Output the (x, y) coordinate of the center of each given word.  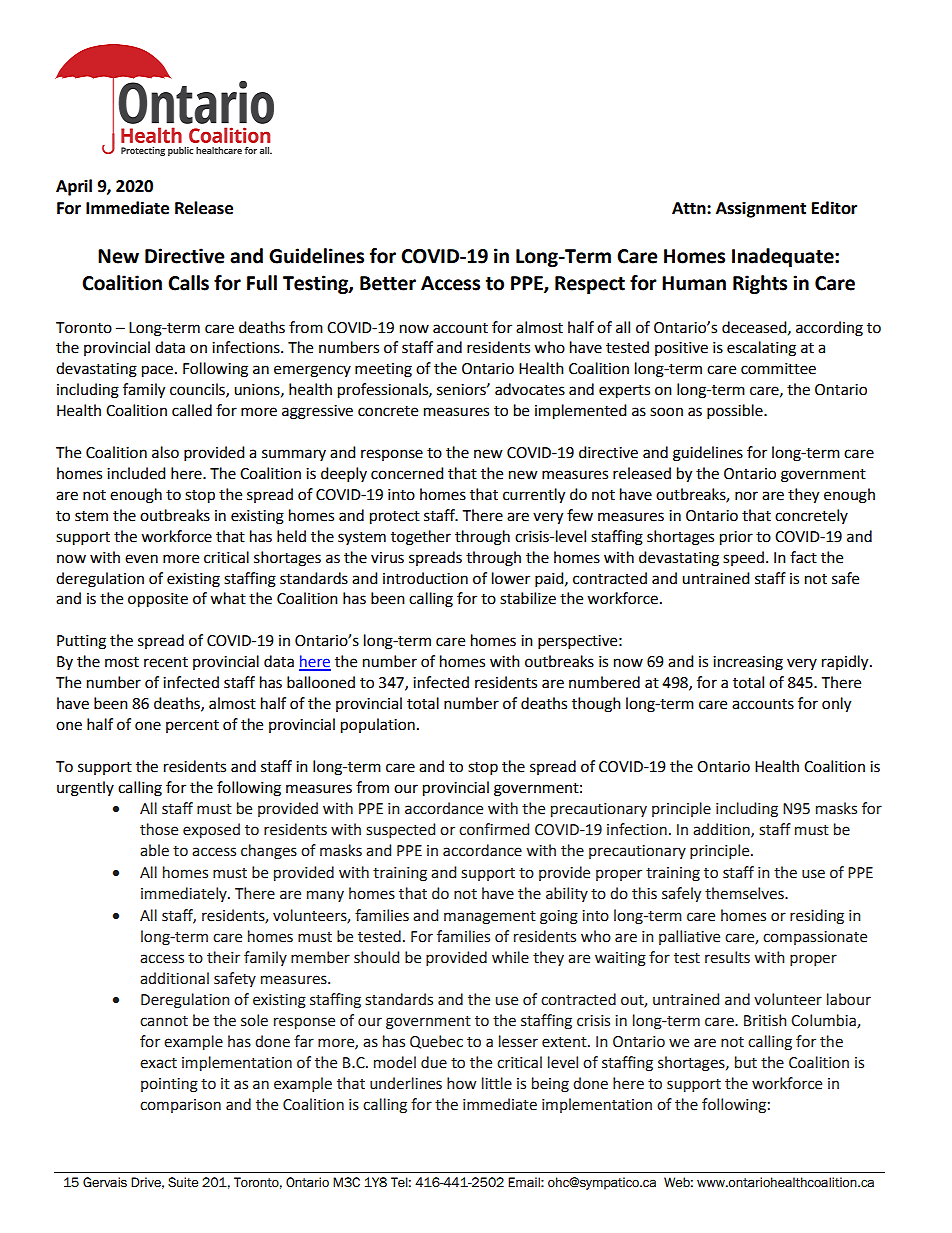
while (510, 957)
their (223, 957)
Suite (183, 1182)
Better (388, 283)
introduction (425, 578)
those (159, 829)
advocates (530, 389)
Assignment (761, 209)
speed (743, 558)
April (74, 187)
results (727, 957)
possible (736, 412)
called (192, 410)
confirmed (494, 829)
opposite (158, 600)
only (836, 705)
